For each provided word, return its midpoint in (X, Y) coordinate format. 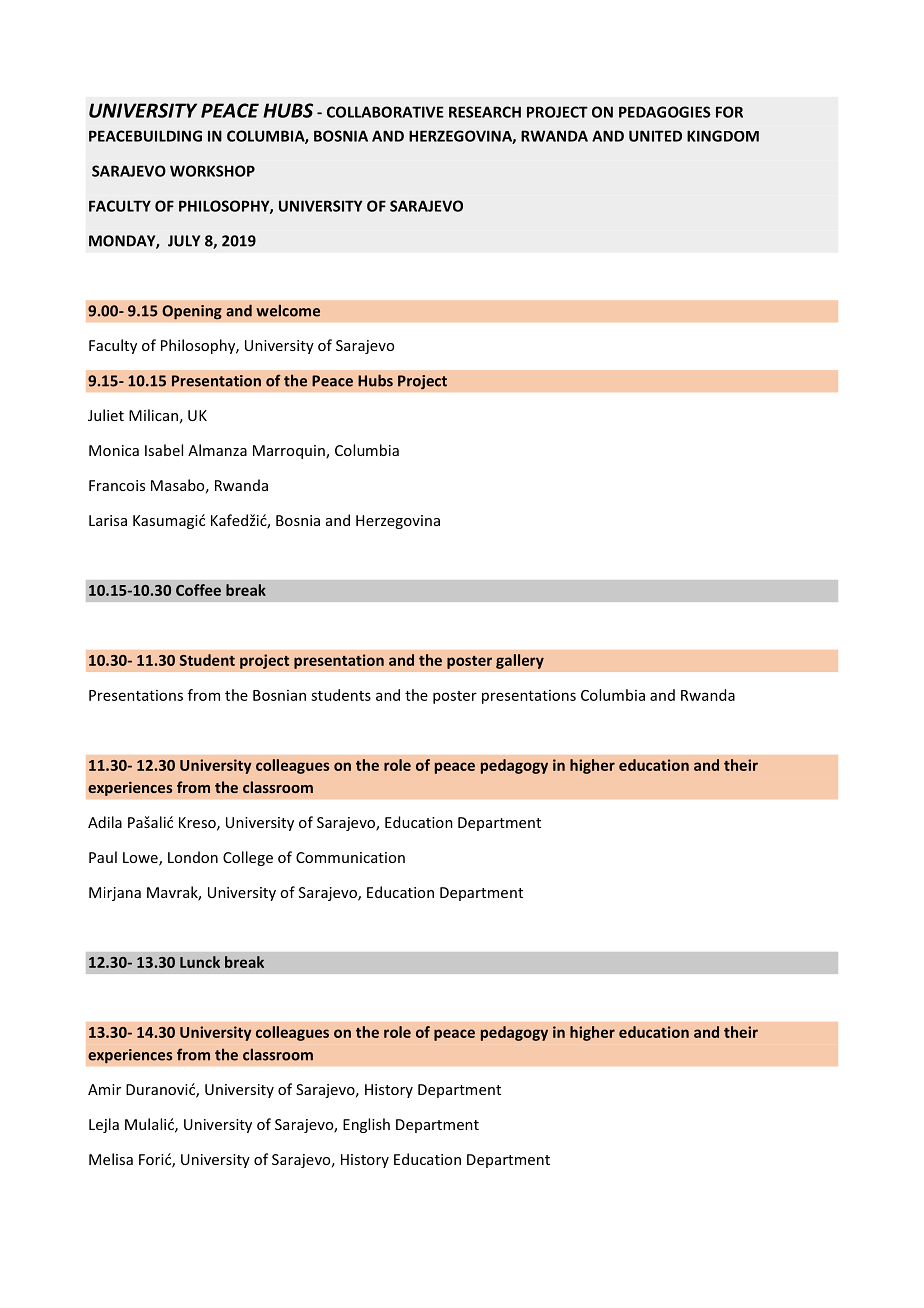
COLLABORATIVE (385, 112)
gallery (520, 661)
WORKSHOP (212, 171)
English (366, 1125)
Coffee (198, 590)
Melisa (111, 1159)
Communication (350, 857)
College (248, 858)
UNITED (655, 136)
